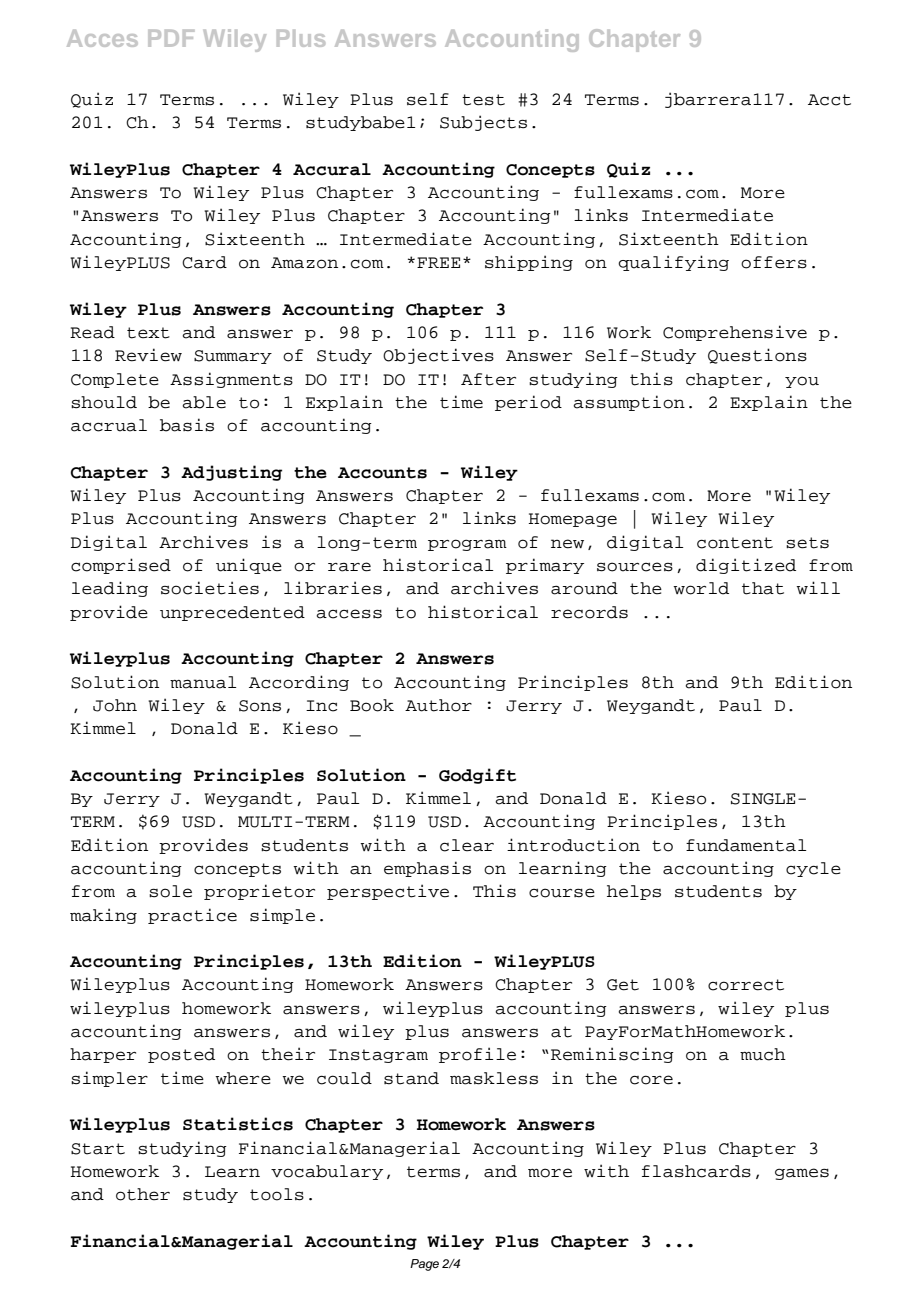 The width and height of the document is (924, 1308). What do you see at coordinates (802, 382) in the document?
I see `you` at bounding box center [802, 382].
